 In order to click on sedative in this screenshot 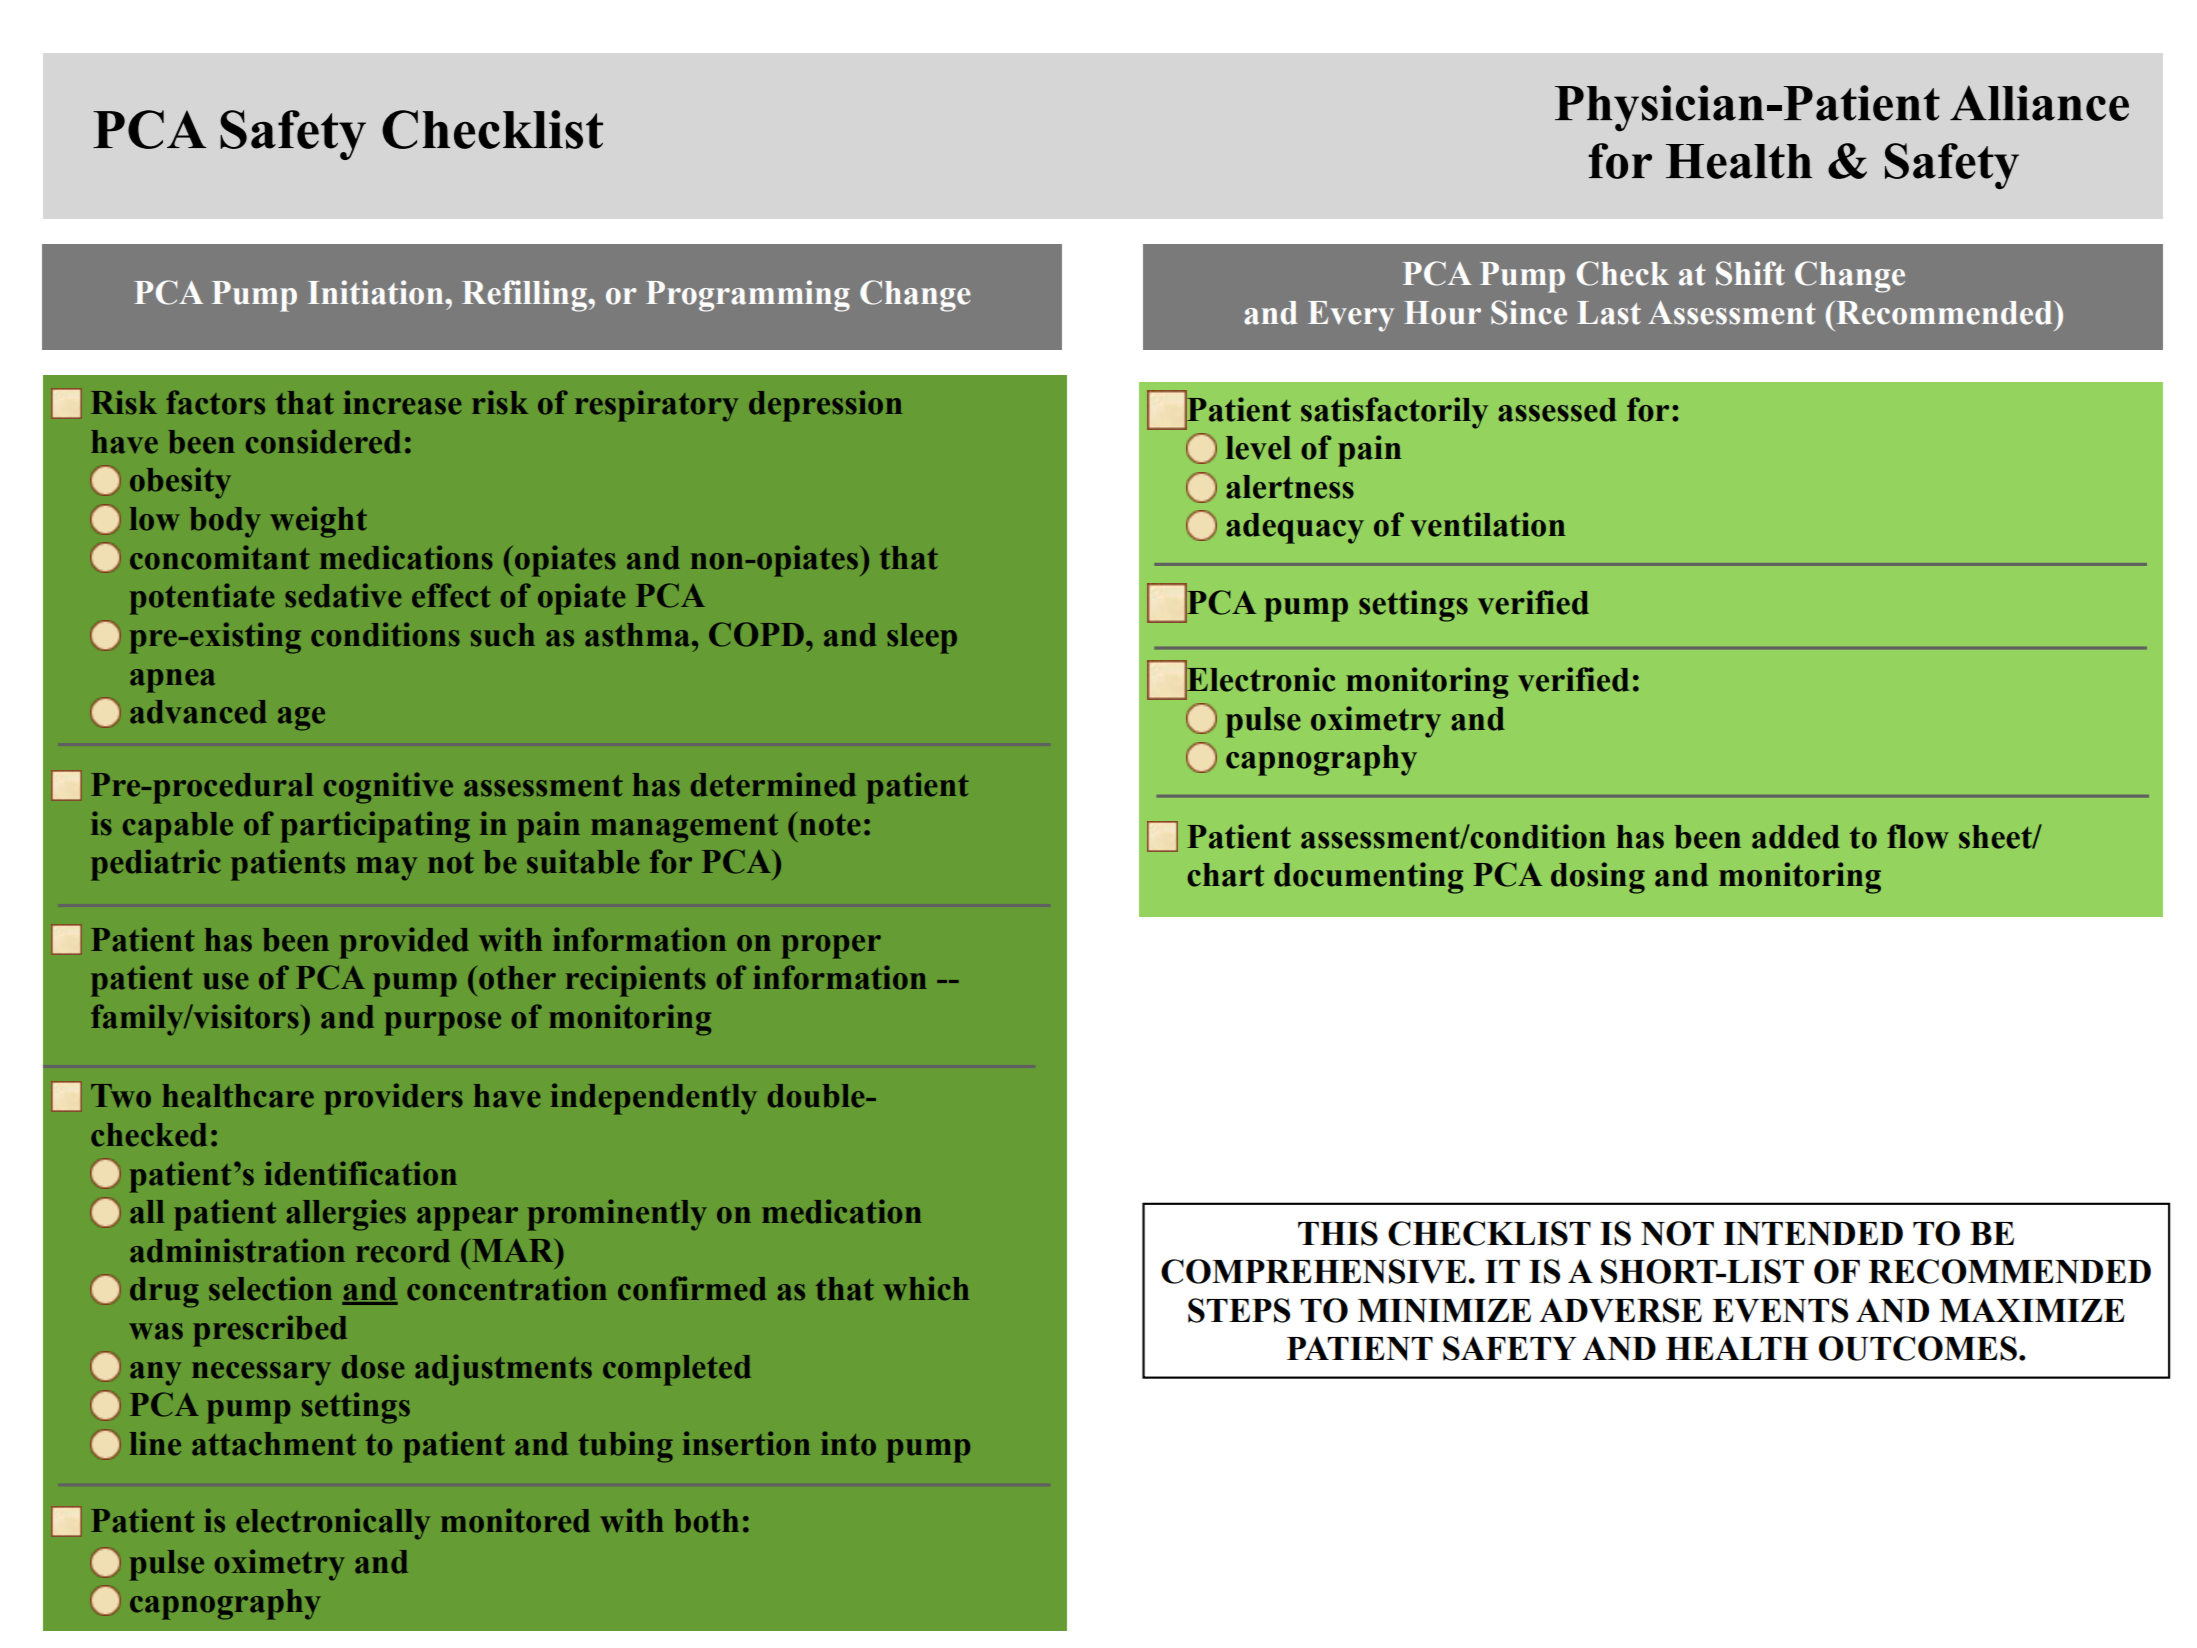, I will do `click(343, 595)`.
